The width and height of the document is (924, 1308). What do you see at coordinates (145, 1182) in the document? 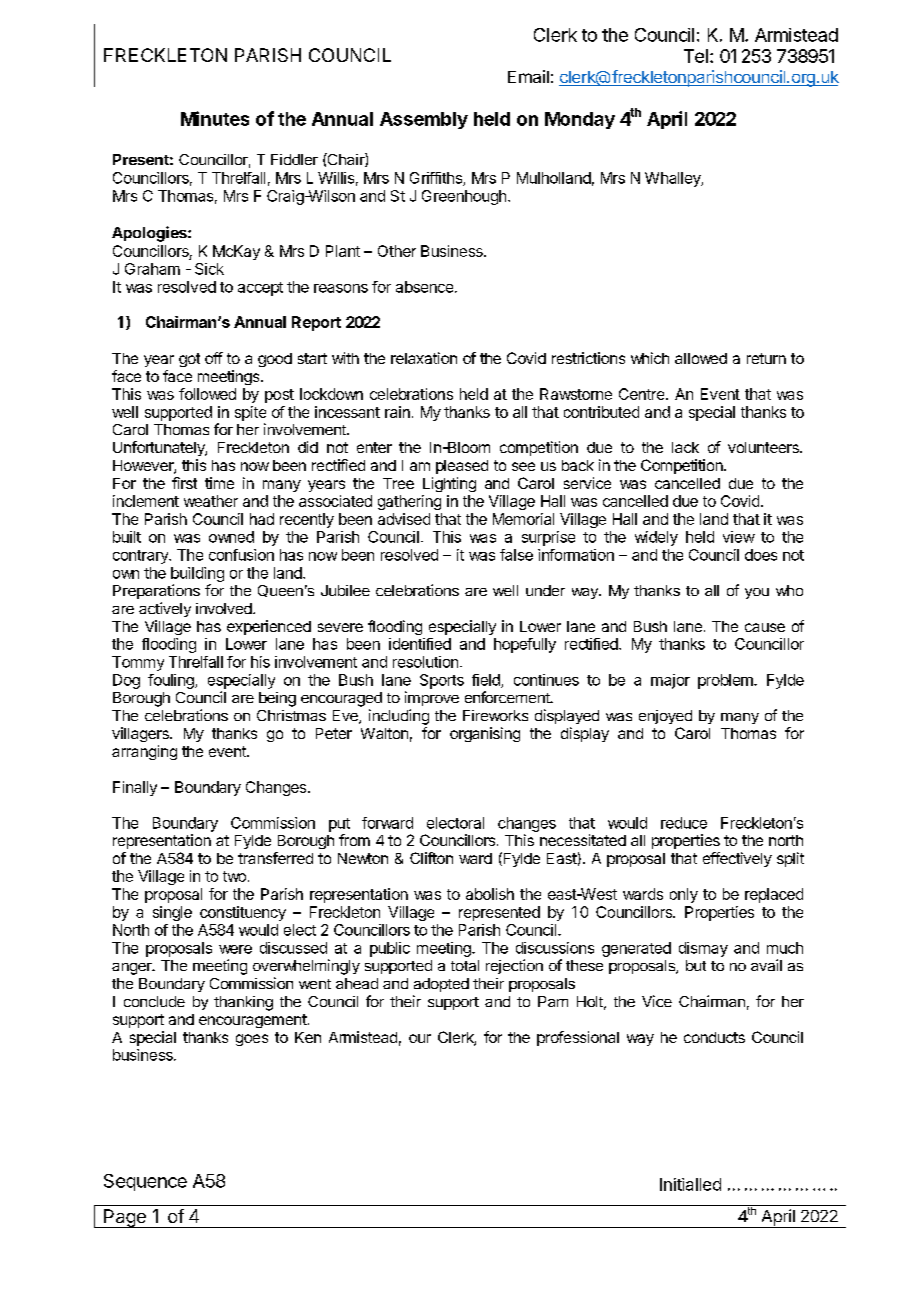
I see `Sequence` at bounding box center [145, 1182].
